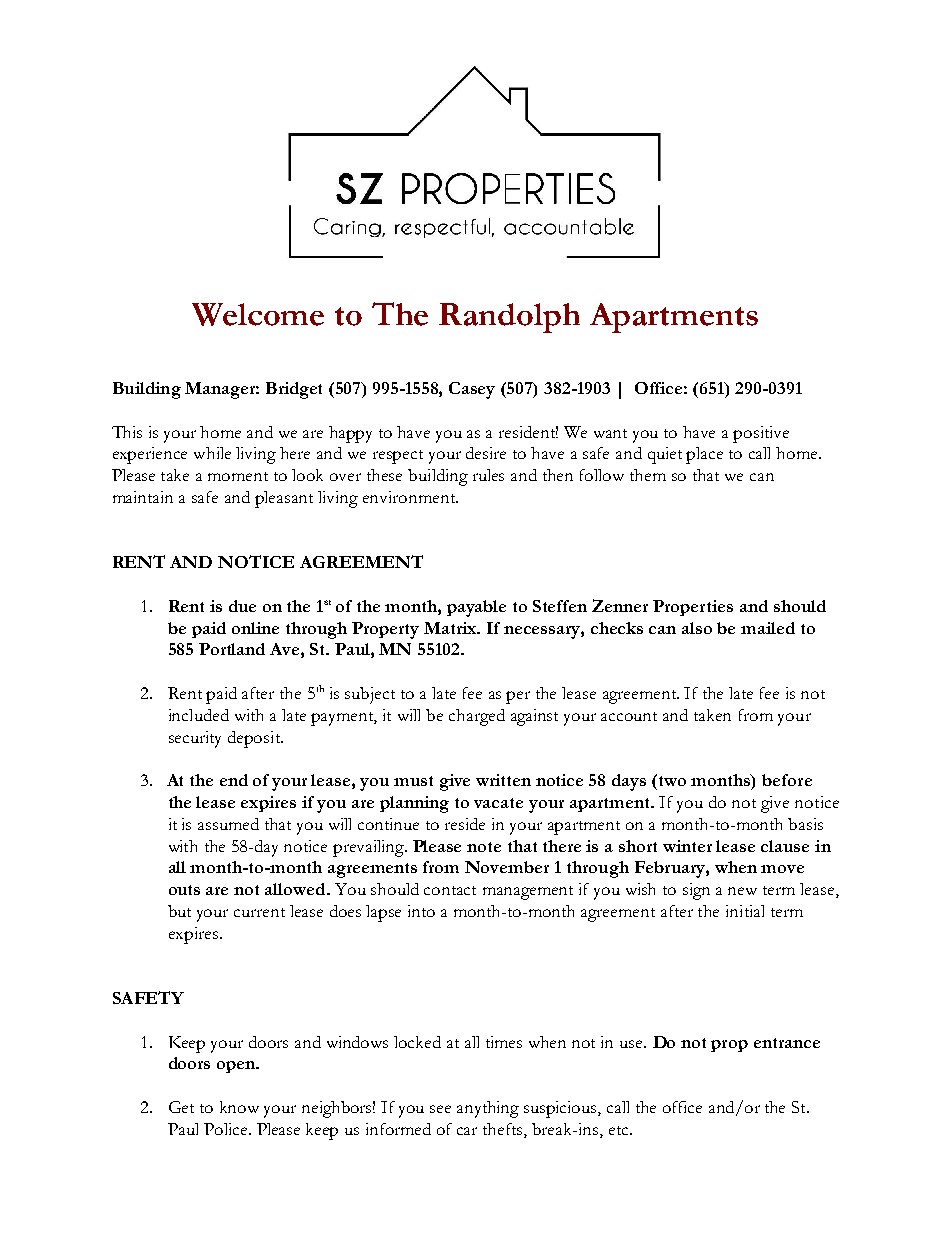 This page has width=952, height=1233. Describe the element at coordinates (476, 608) in the page. I see `payable` at that location.
